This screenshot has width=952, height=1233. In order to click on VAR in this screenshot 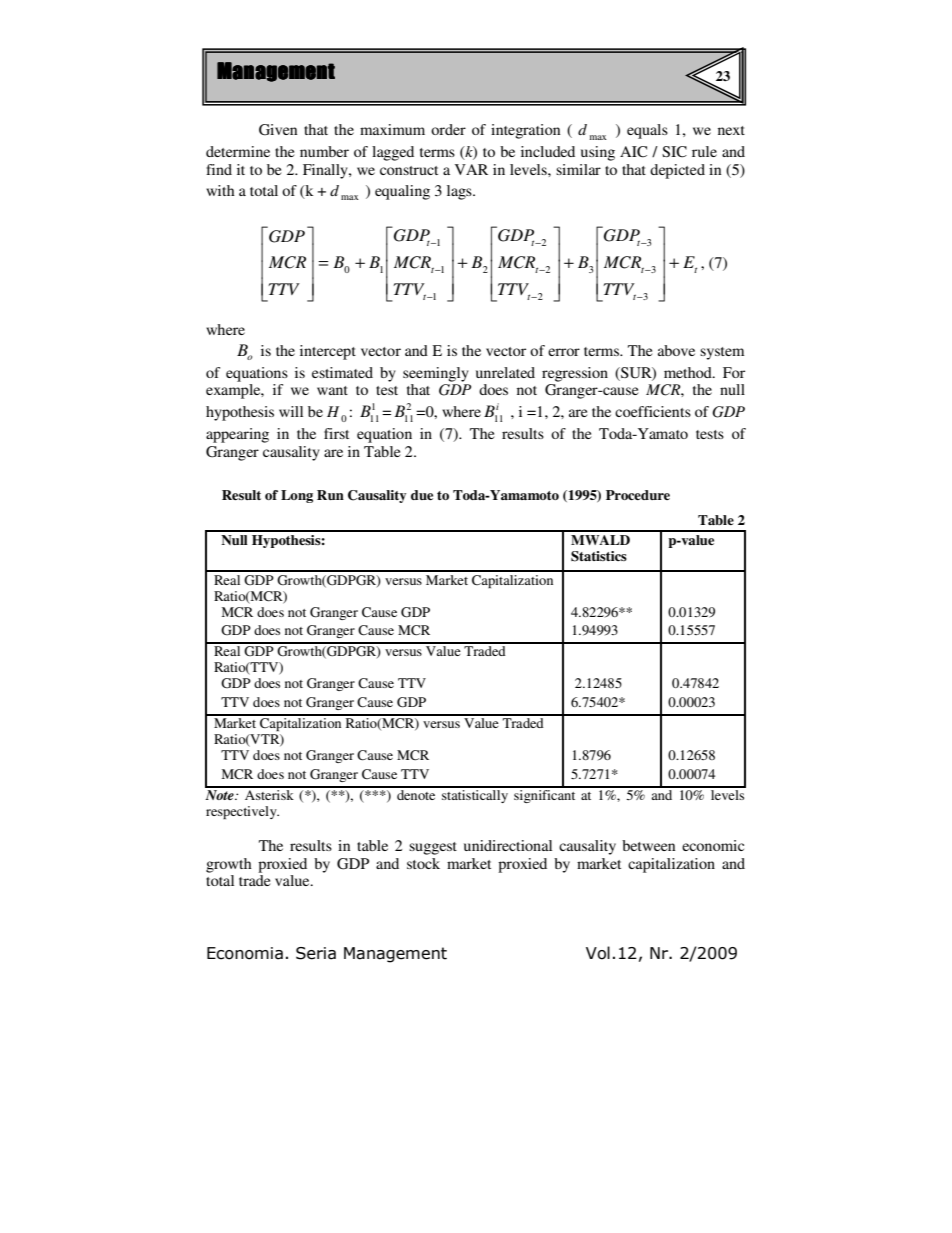, I will do `click(471, 169)`.
